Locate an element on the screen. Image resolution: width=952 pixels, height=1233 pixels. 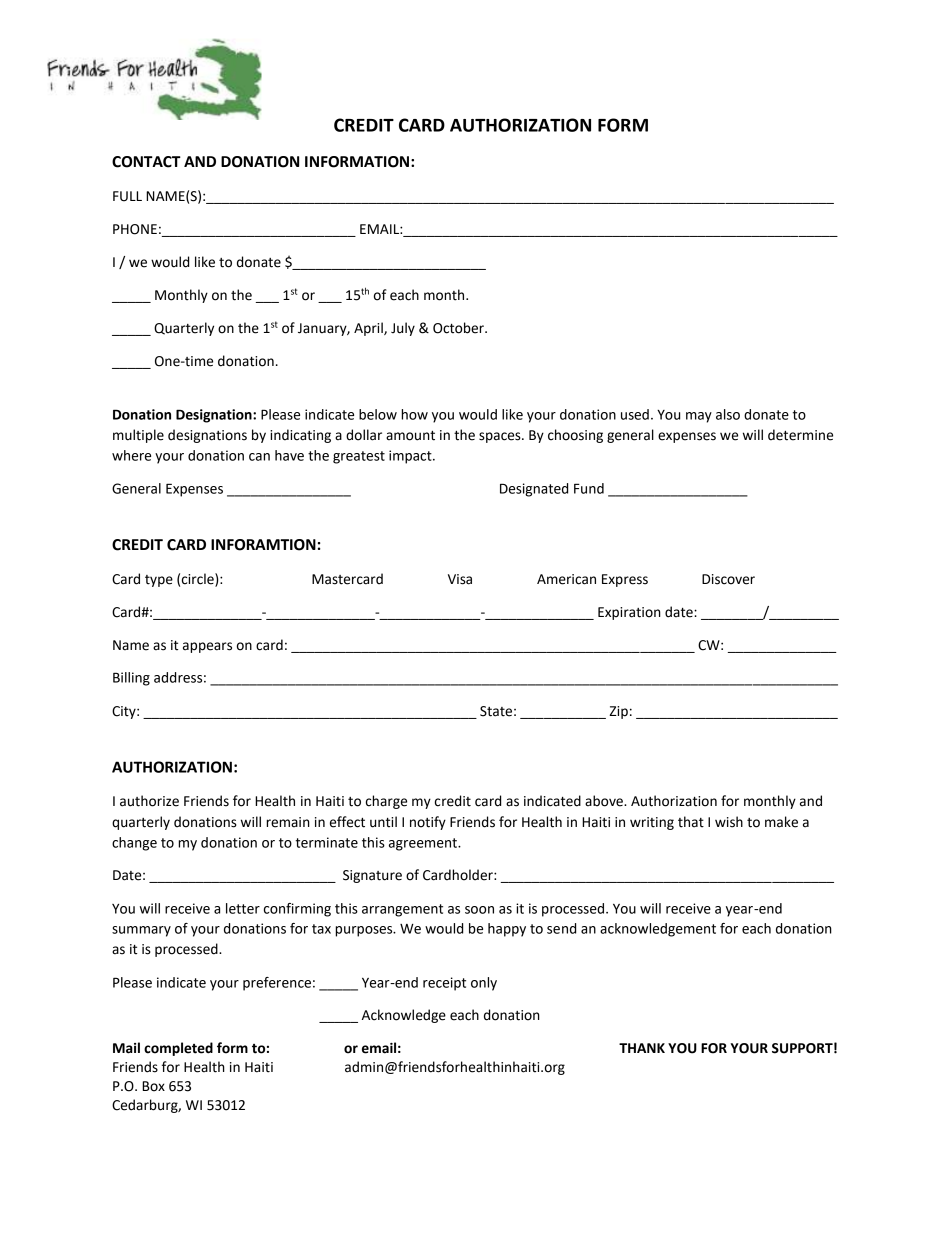
where is located at coordinates (131, 455).
